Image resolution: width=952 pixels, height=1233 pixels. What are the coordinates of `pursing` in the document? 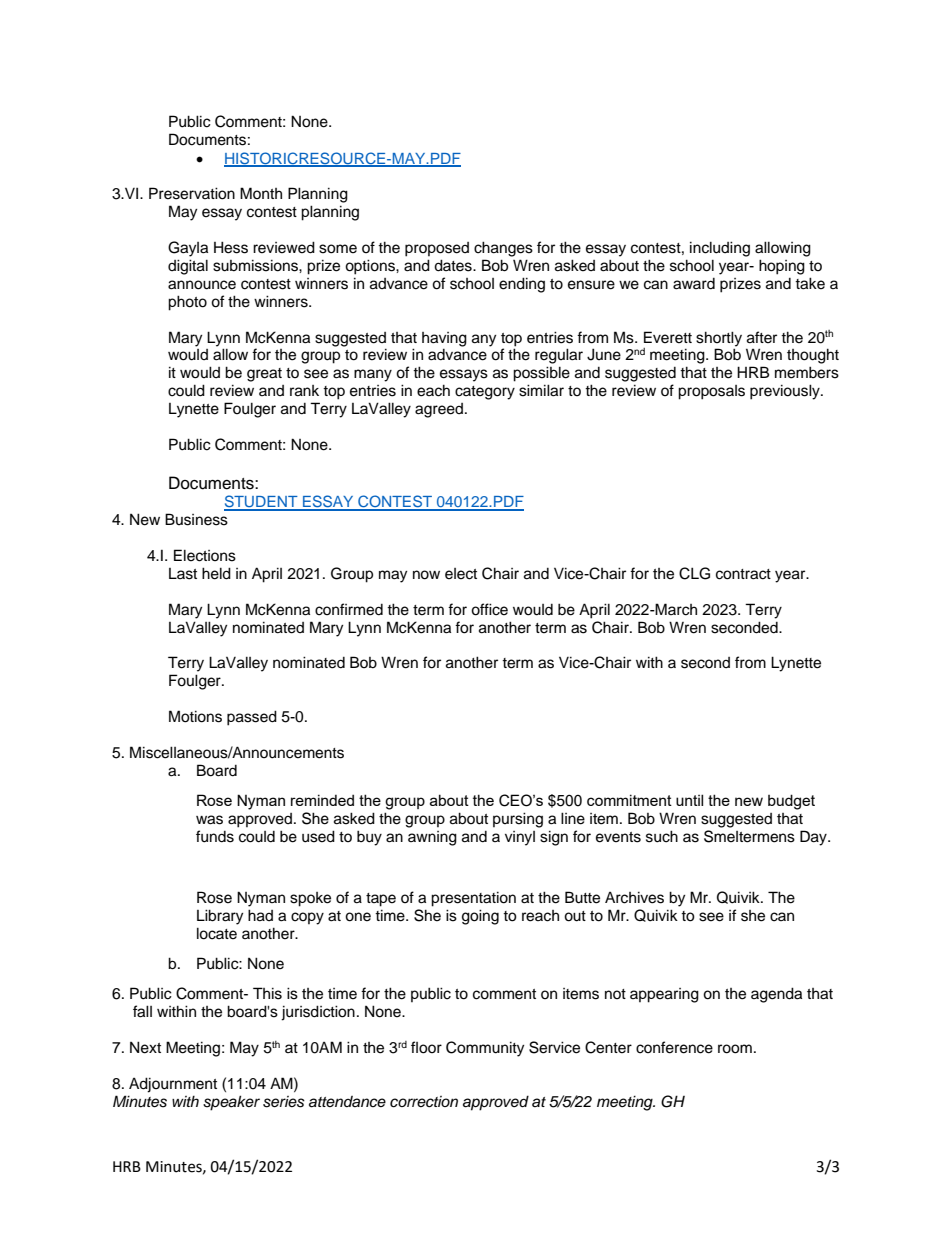 It's located at (518, 820).
